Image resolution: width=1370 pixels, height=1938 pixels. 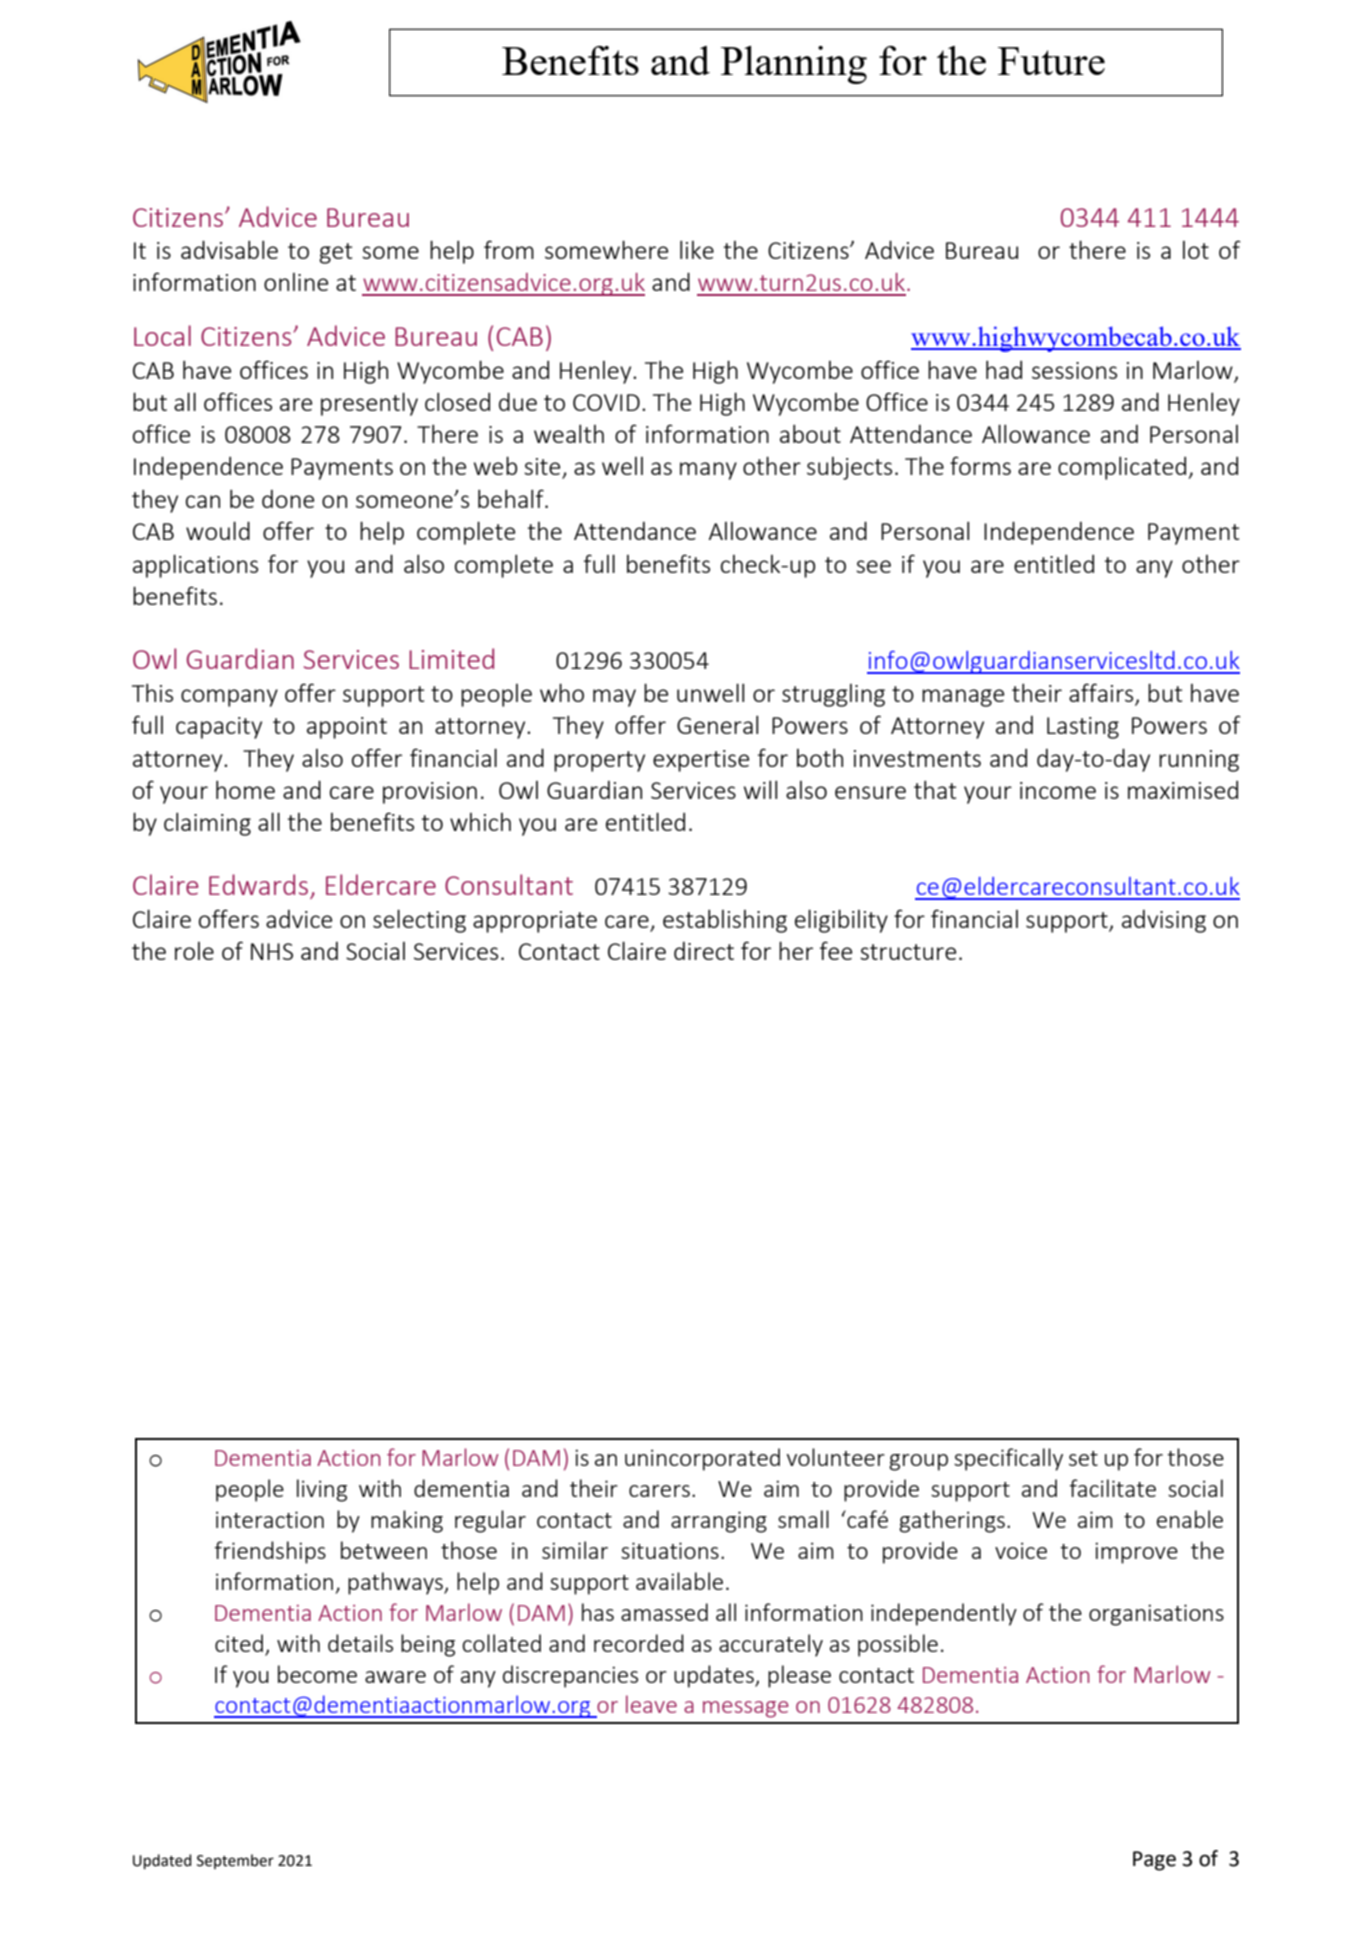 What do you see at coordinates (322, 1490) in the screenshot?
I see `living` at bounding box center [322, 1490].
